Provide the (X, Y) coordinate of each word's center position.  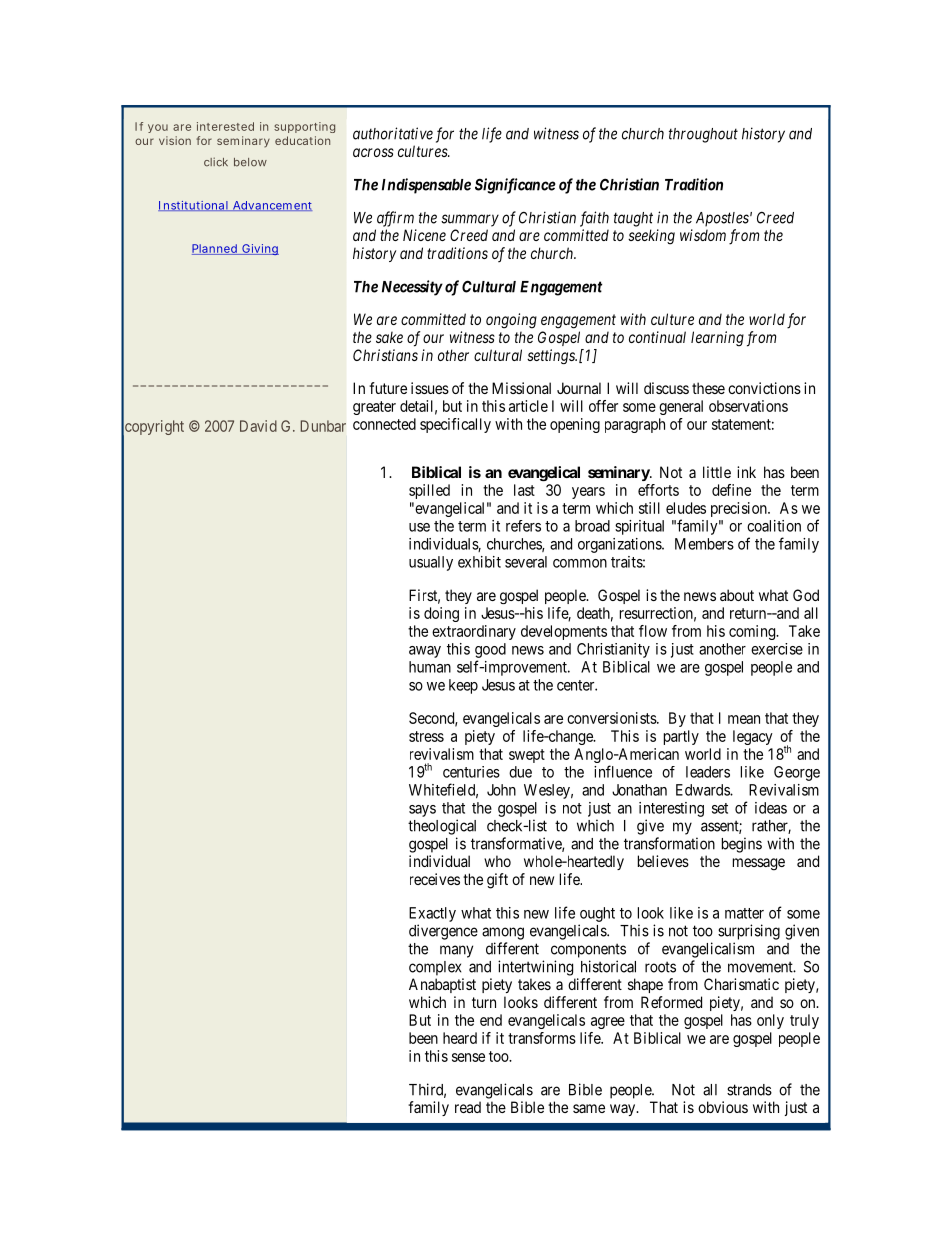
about (737, 595)
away (425, 652)
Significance (515, 186)
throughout (703, 135)
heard (460, 1038)
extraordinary (474, 632)
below (250, 162)
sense (468, 1057)
